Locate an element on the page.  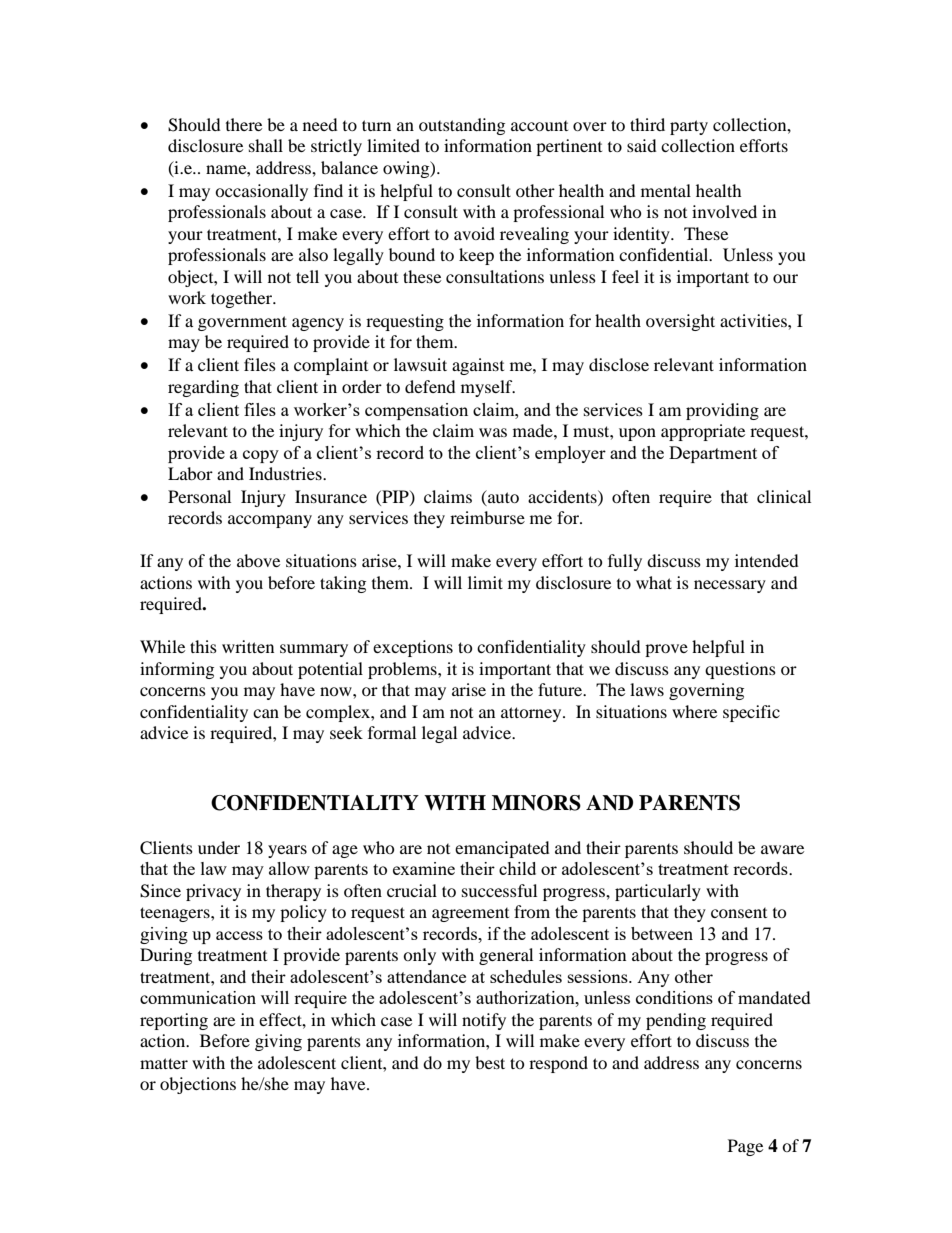
aware is located at coordinates (782, 849).
